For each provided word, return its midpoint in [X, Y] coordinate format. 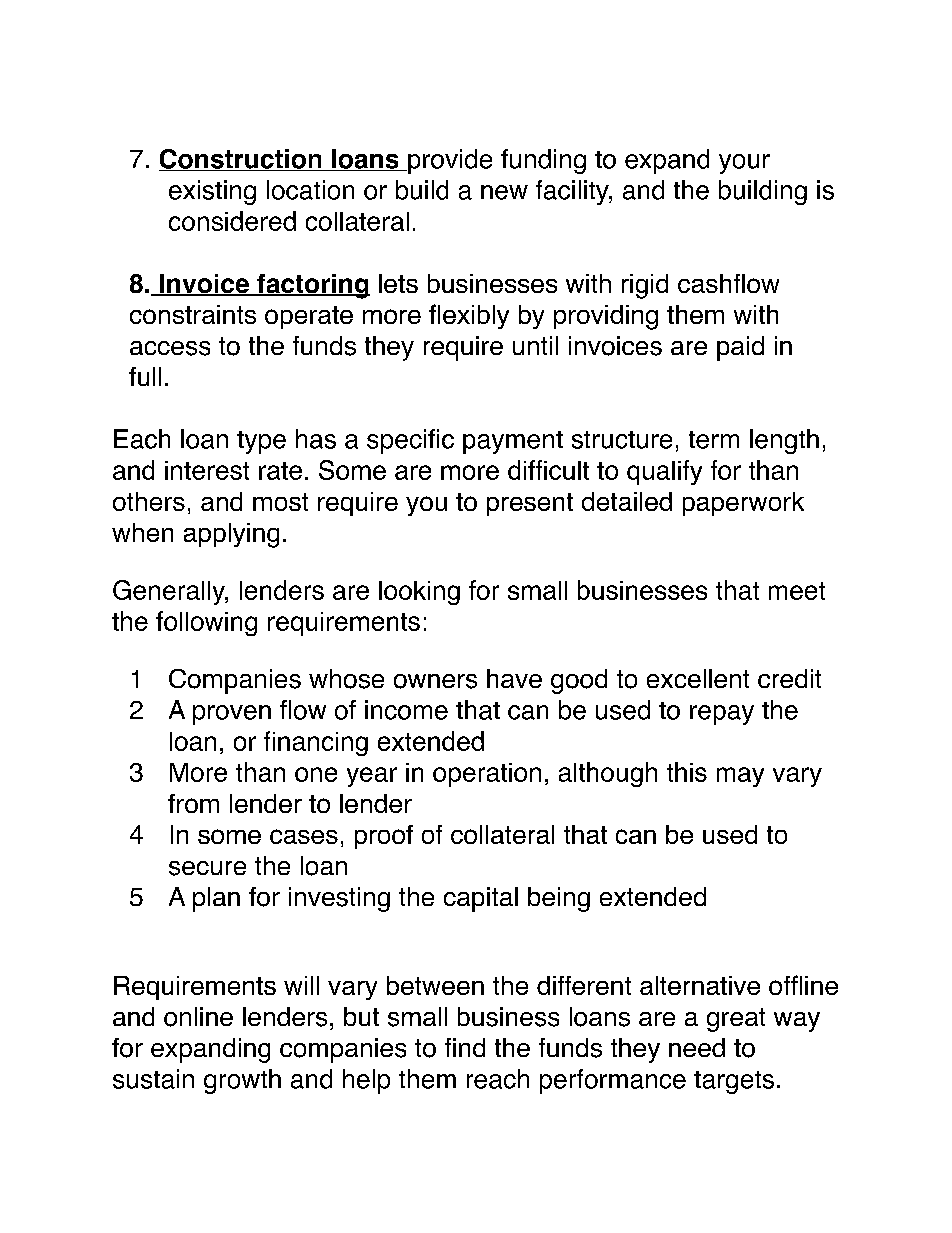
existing [212, 192]
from [193, 803]
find [465, 1047]
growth [242, 1081]
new [504, 192]
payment [513, 442]
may [740, 777]
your [744, 164]
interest [207, 470]
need [697, 1047]
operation [487, 775]
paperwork [743, 504]
